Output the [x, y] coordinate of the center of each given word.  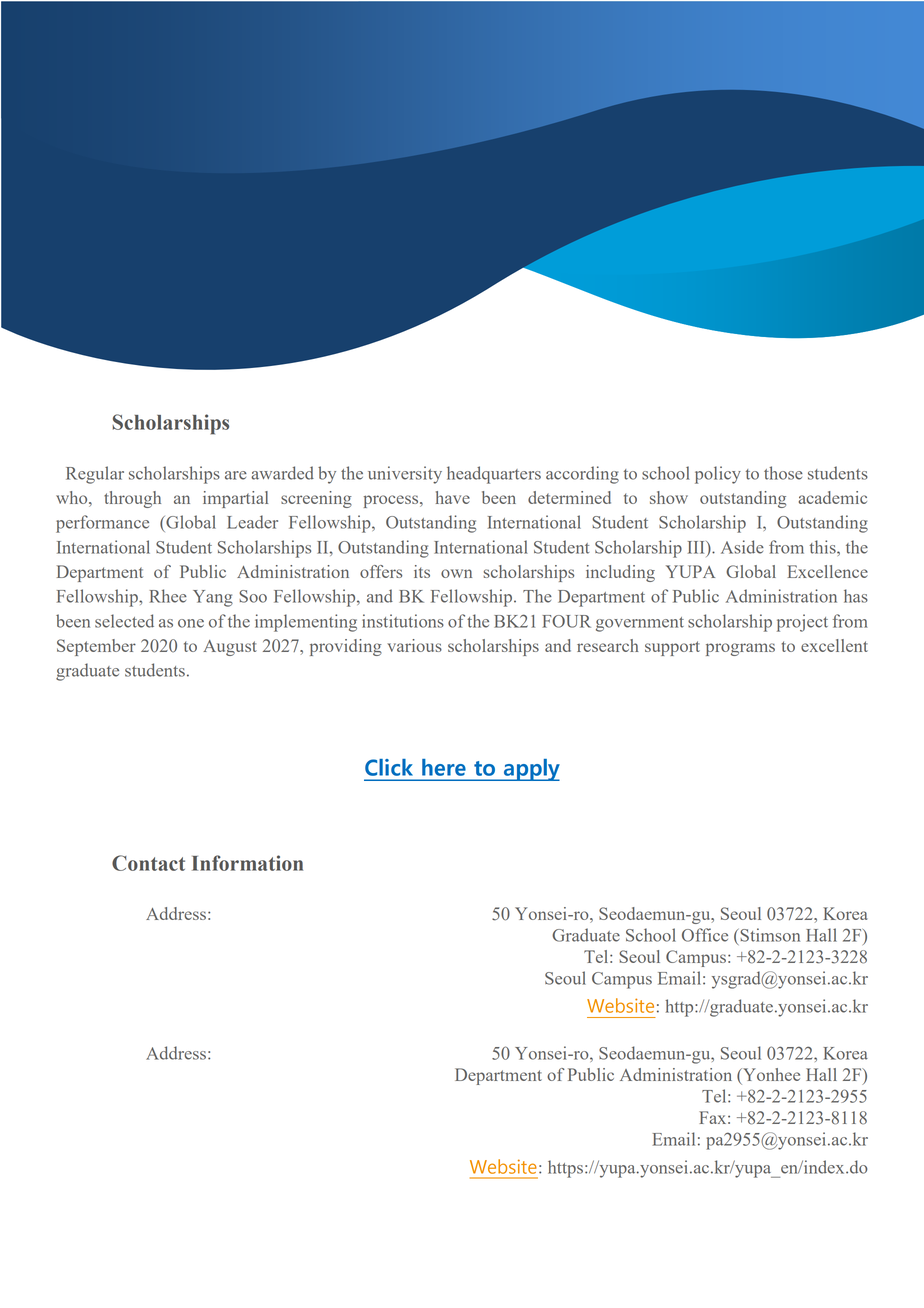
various [414, 645]
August [230, 648]
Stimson [769, 935]
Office [705, 935]
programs [740, 649]
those [783, 473]
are [236, 475]
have [453, 497]
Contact [148, 863]
